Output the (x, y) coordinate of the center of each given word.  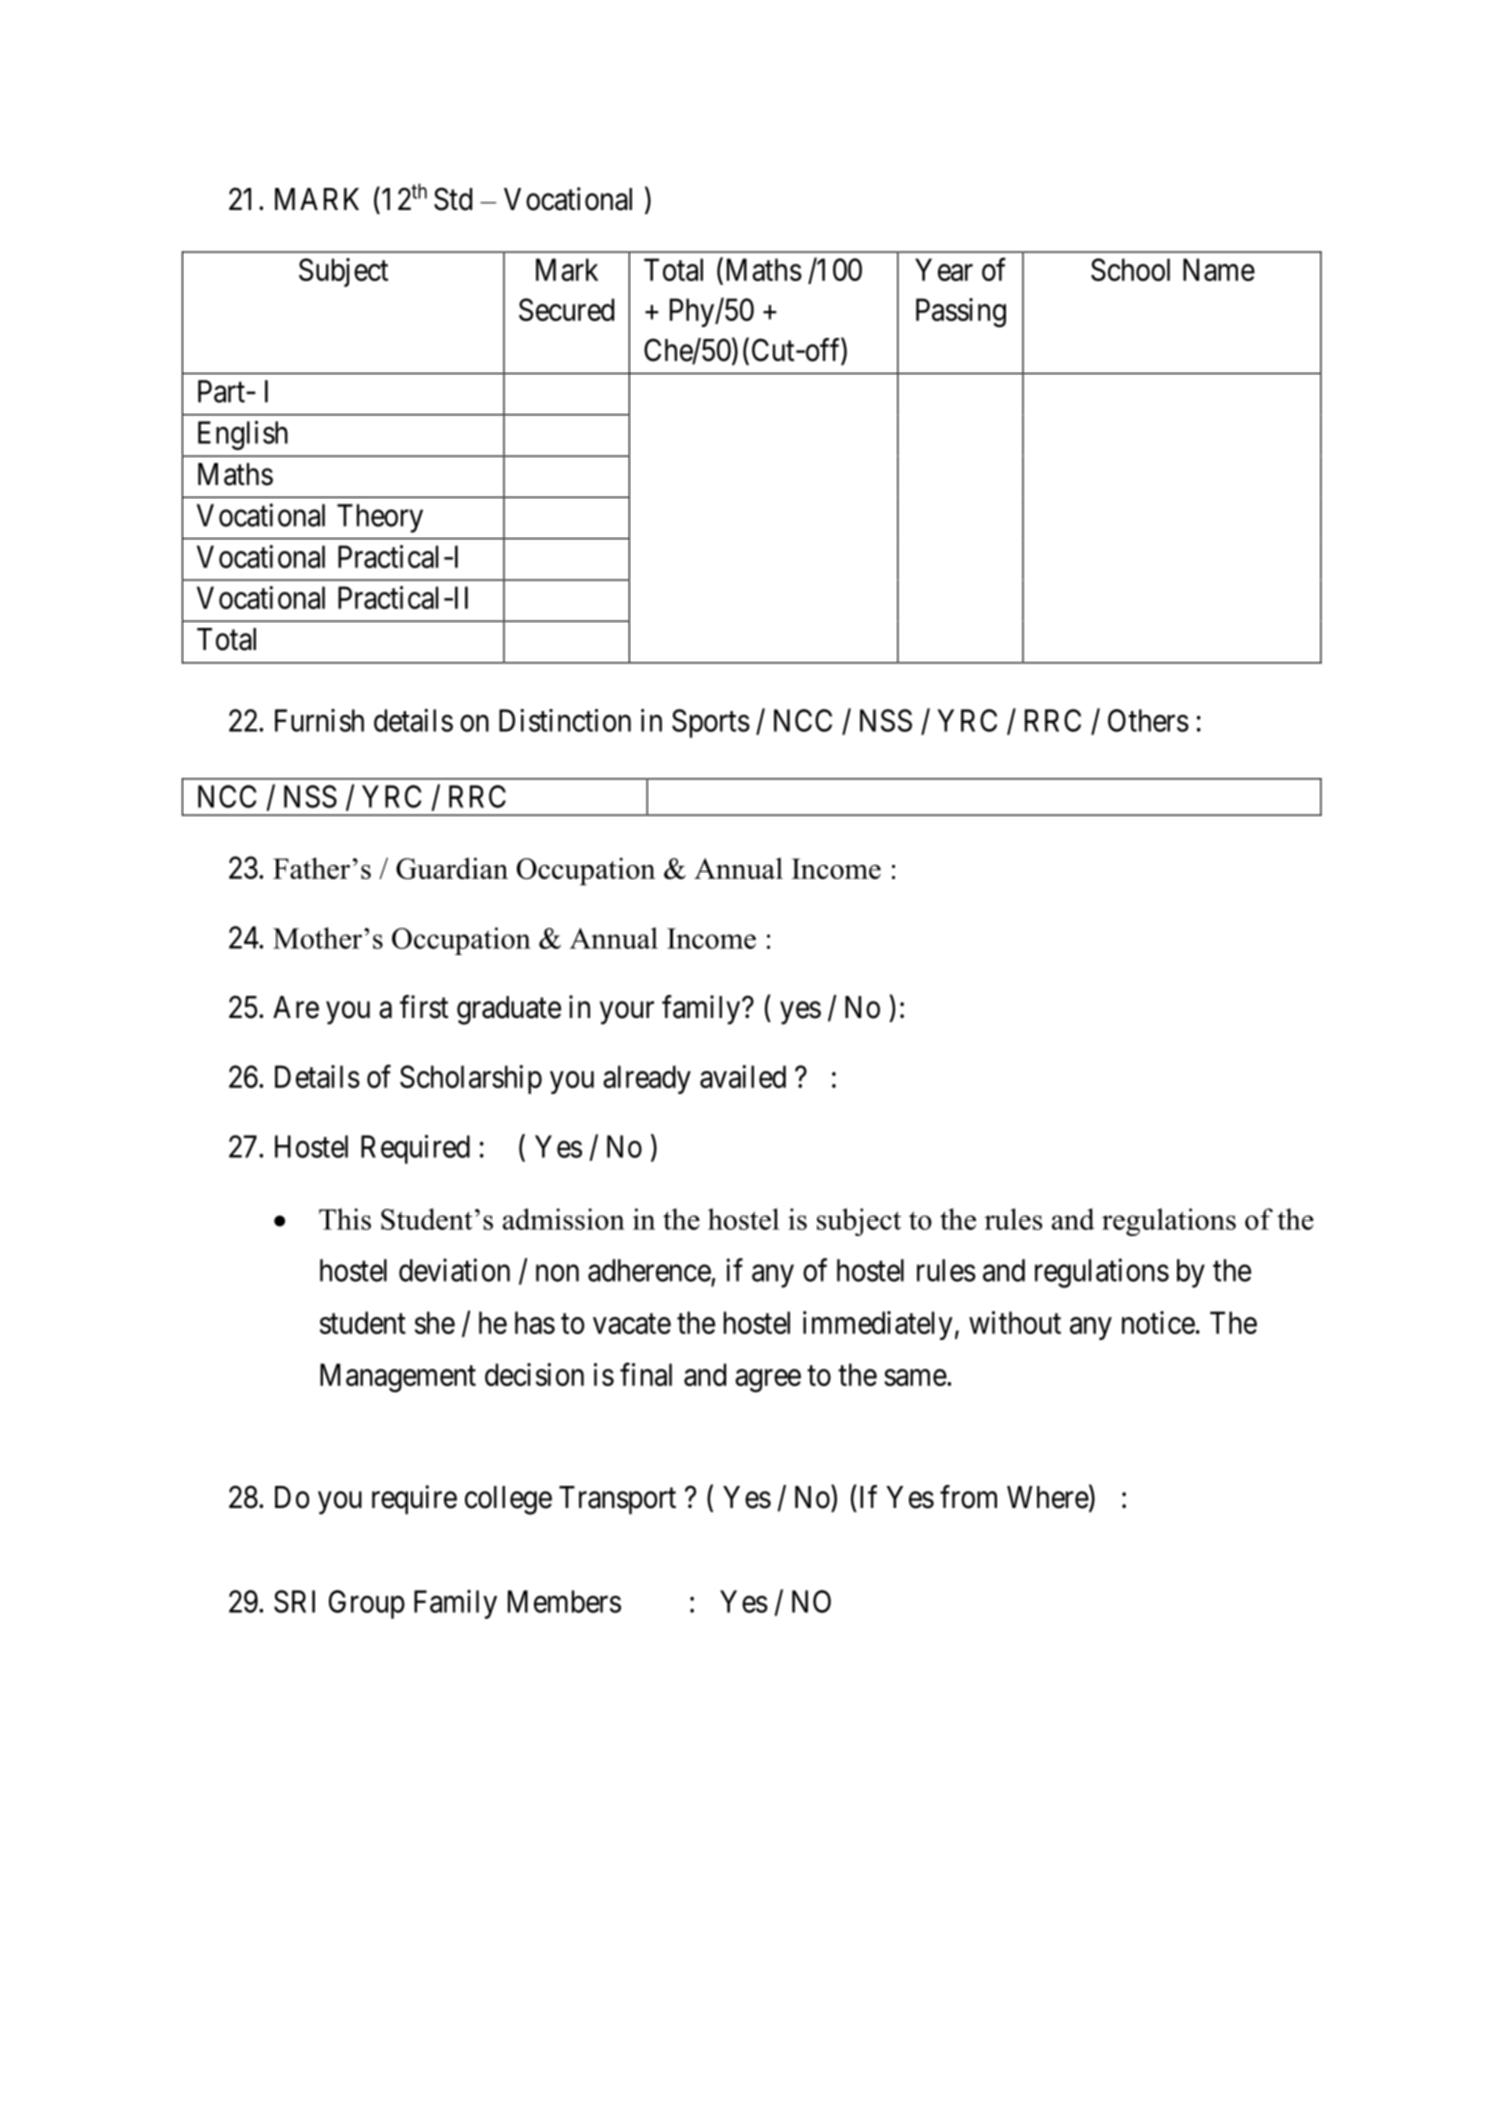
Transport (617, 1500)
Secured (566, 309)
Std (453, 199)
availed (743, 1076)
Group (367, 1604)
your (627, 1013)
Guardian (452, 868)
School (1130, 269)
